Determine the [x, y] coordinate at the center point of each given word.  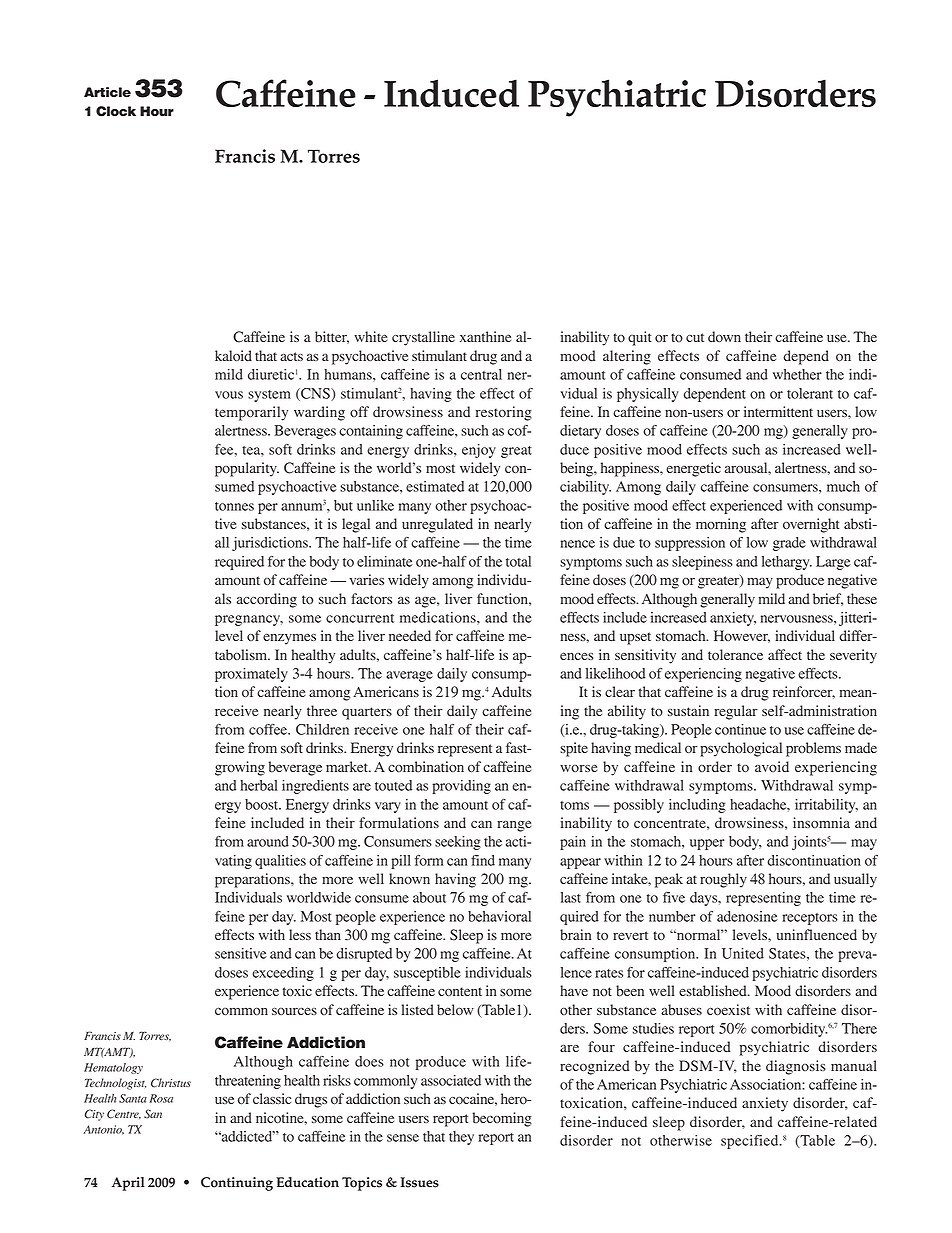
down [724, 336]
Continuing [237, 1184]
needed [410, 635]
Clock [116, 111]
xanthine [485, 336]
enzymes [289, 639]
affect [785, 654]
